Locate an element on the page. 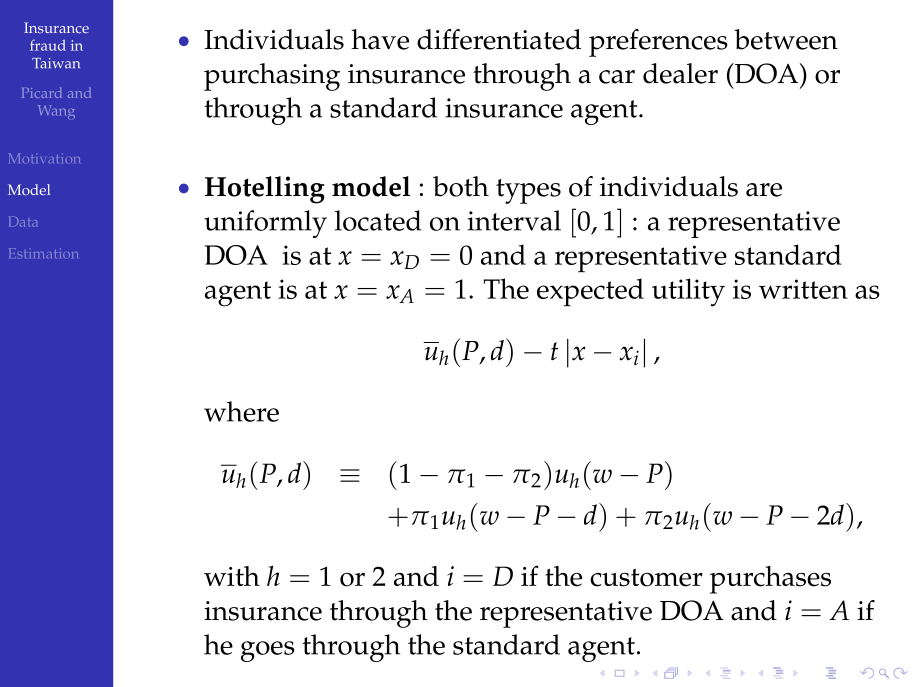  with is located at coordinates (232, 576).
